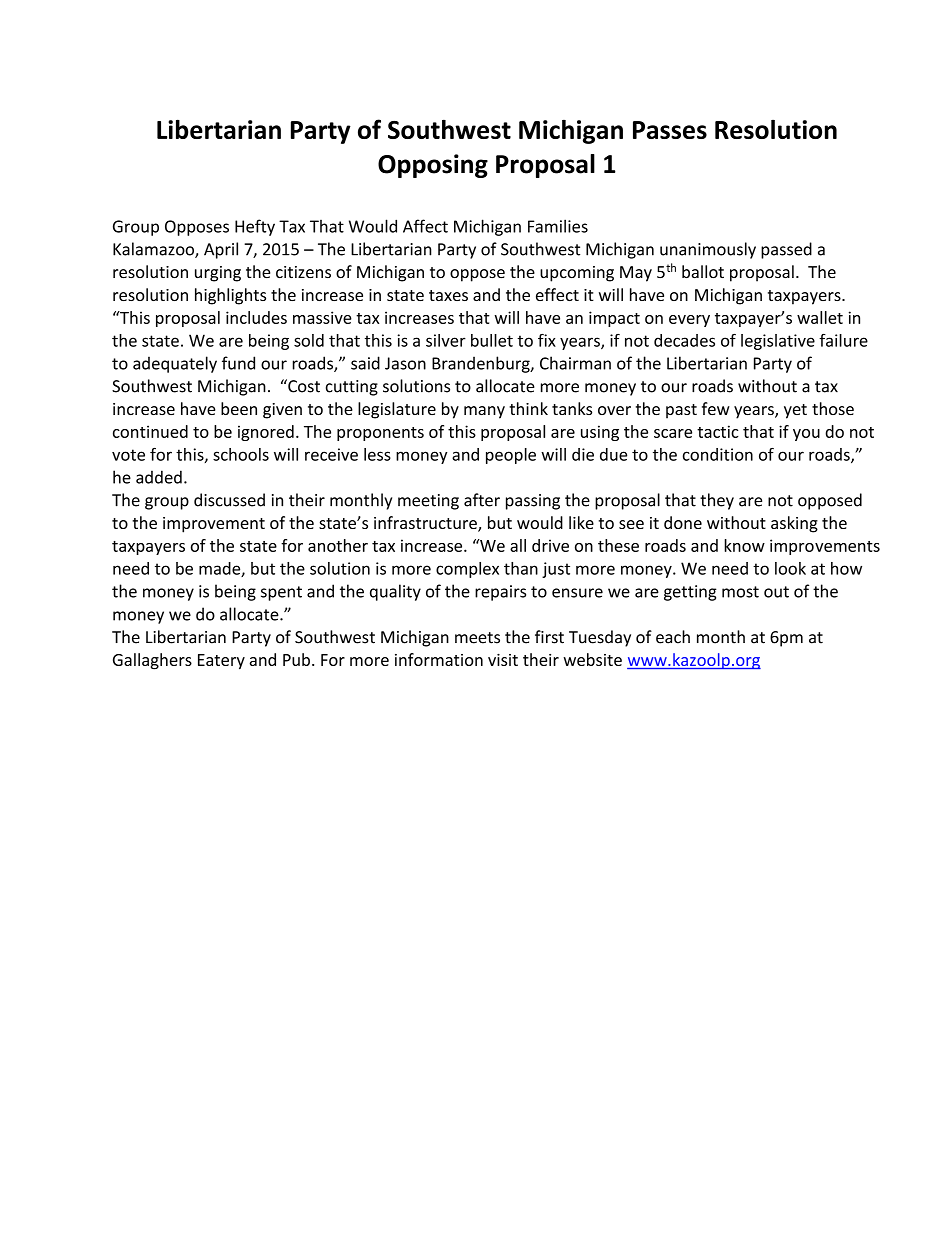  What do you see at coordinates (433, 166) in the page?
I see `Opposing` at bounding box center [433, 166].
